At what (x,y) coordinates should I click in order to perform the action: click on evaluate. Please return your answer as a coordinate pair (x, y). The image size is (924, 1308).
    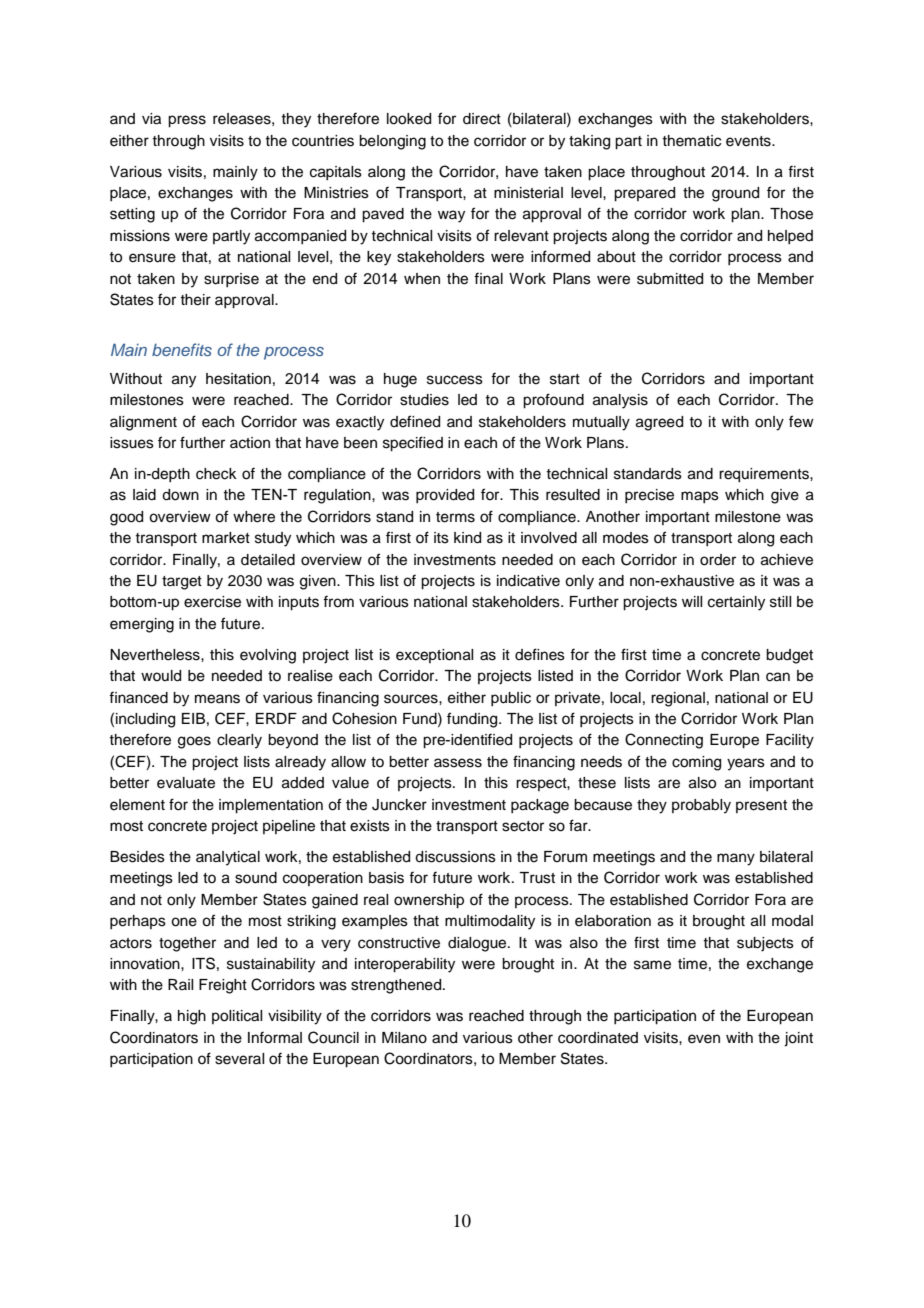
    Looking at the image, I should click on (186, 783).
